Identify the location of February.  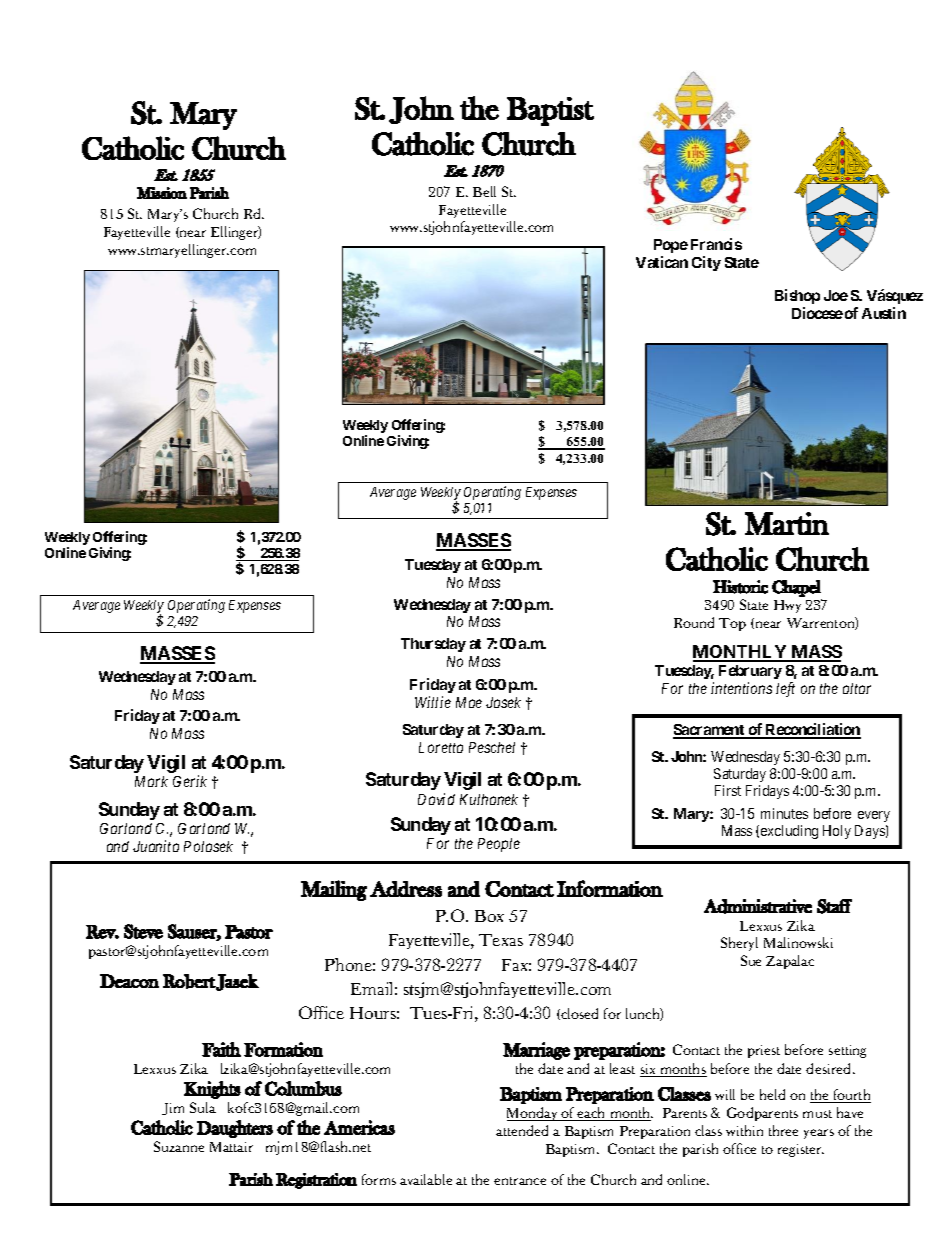
(750, 672).
